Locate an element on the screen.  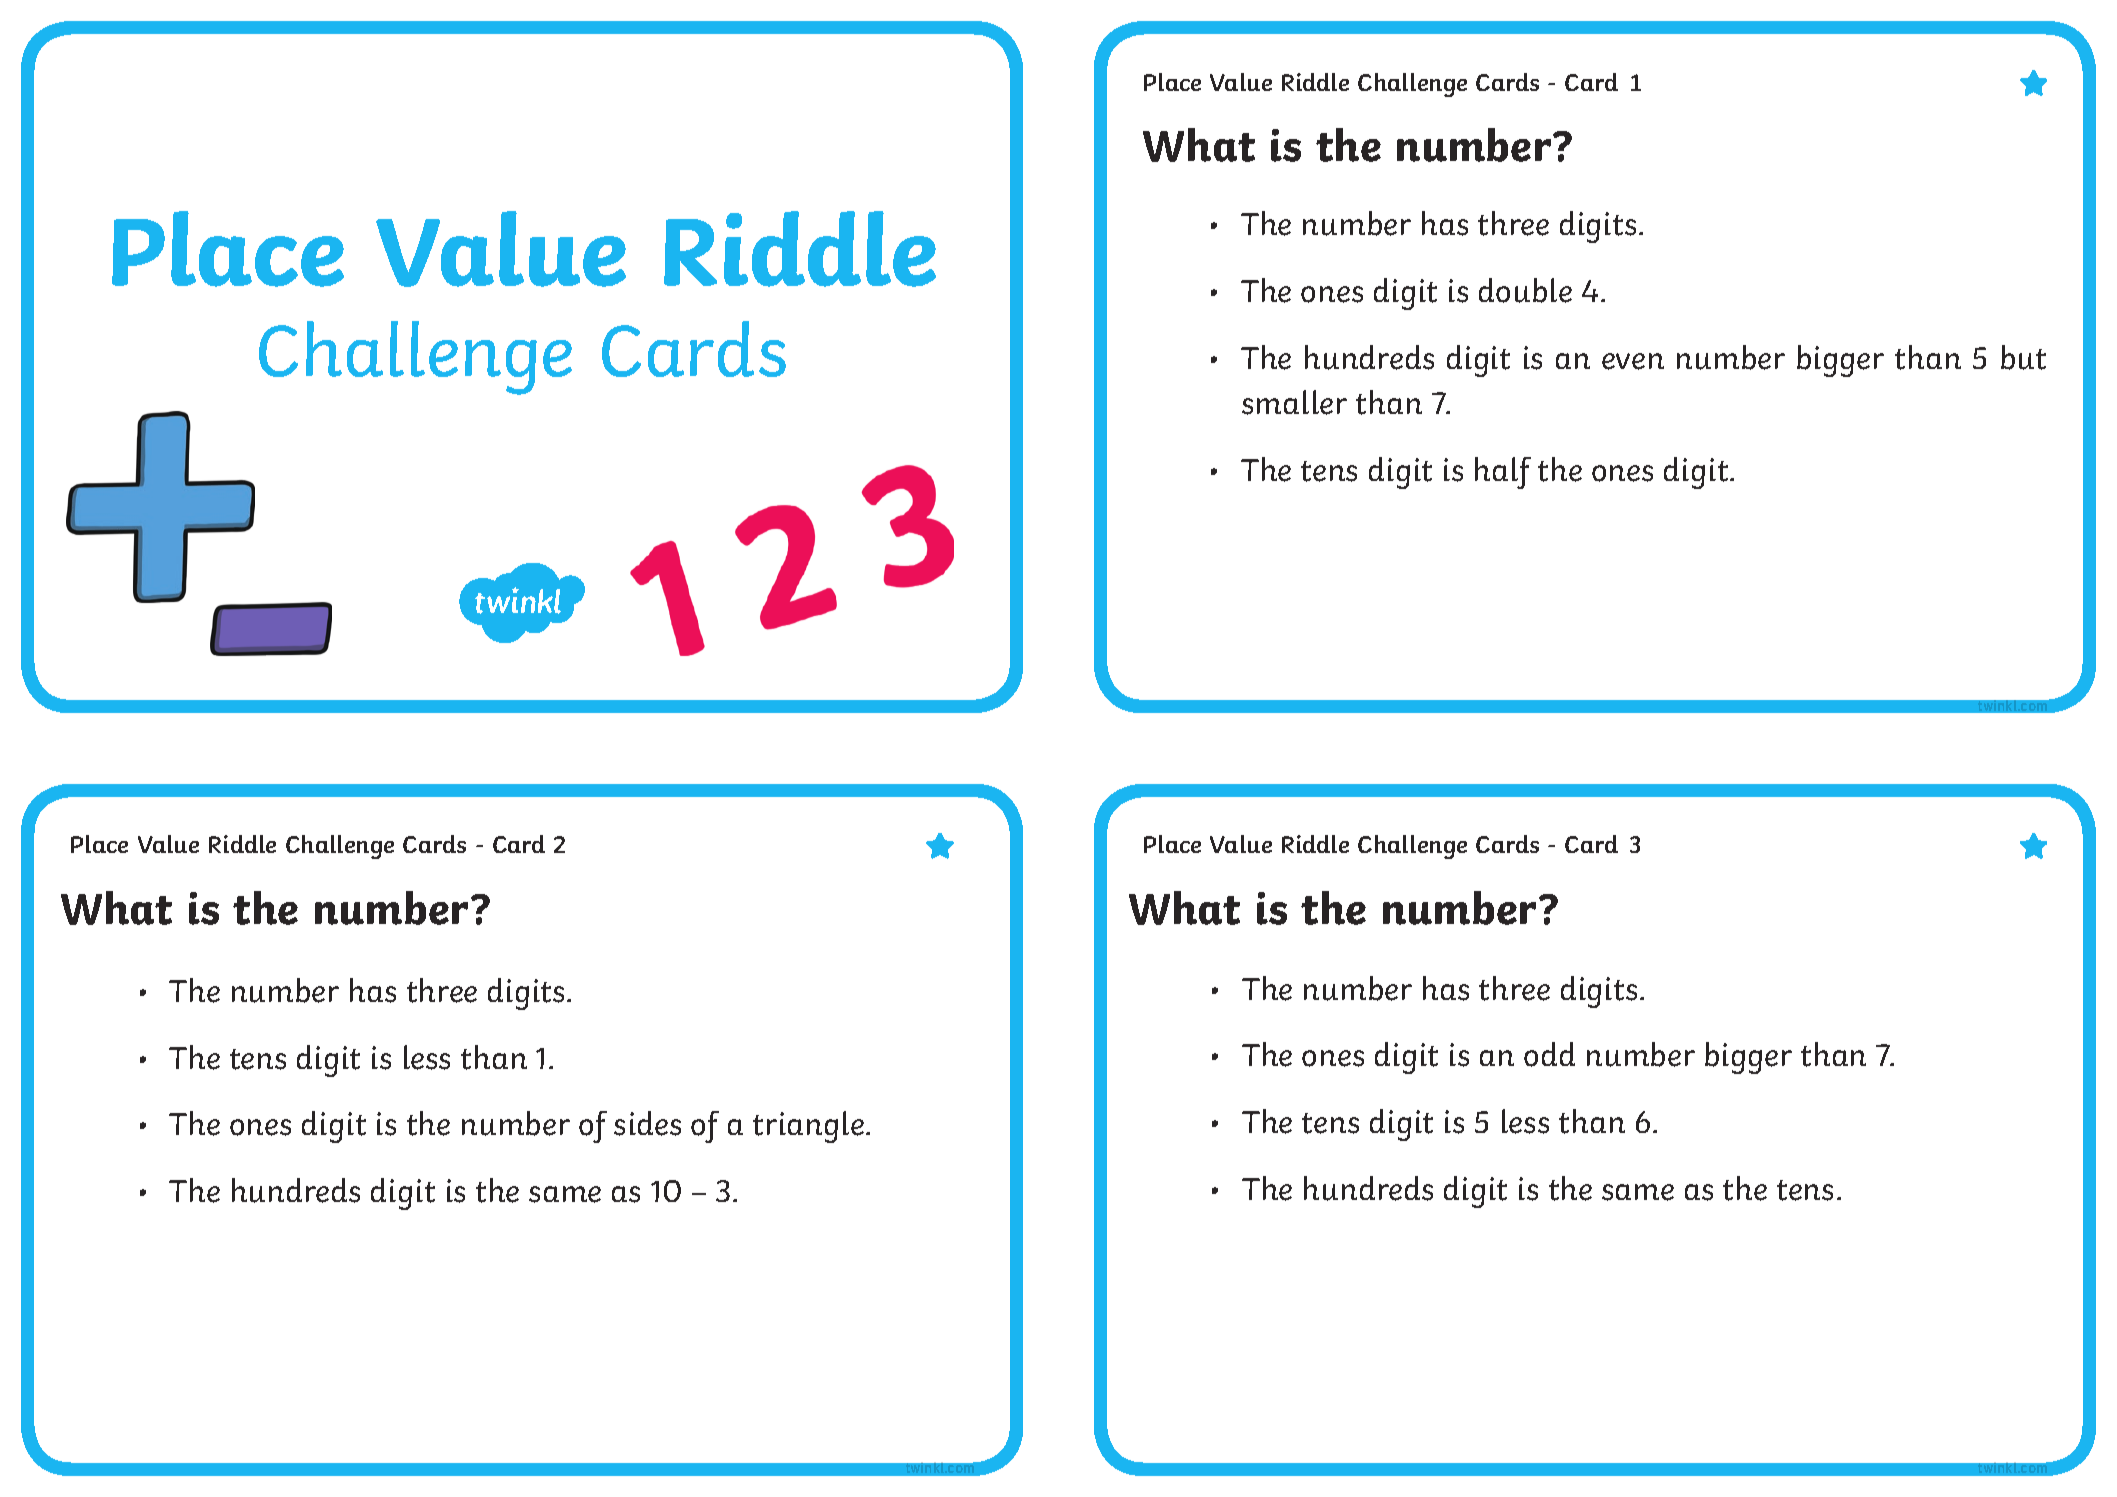
smaller is located at coordinates (1294, 402).
